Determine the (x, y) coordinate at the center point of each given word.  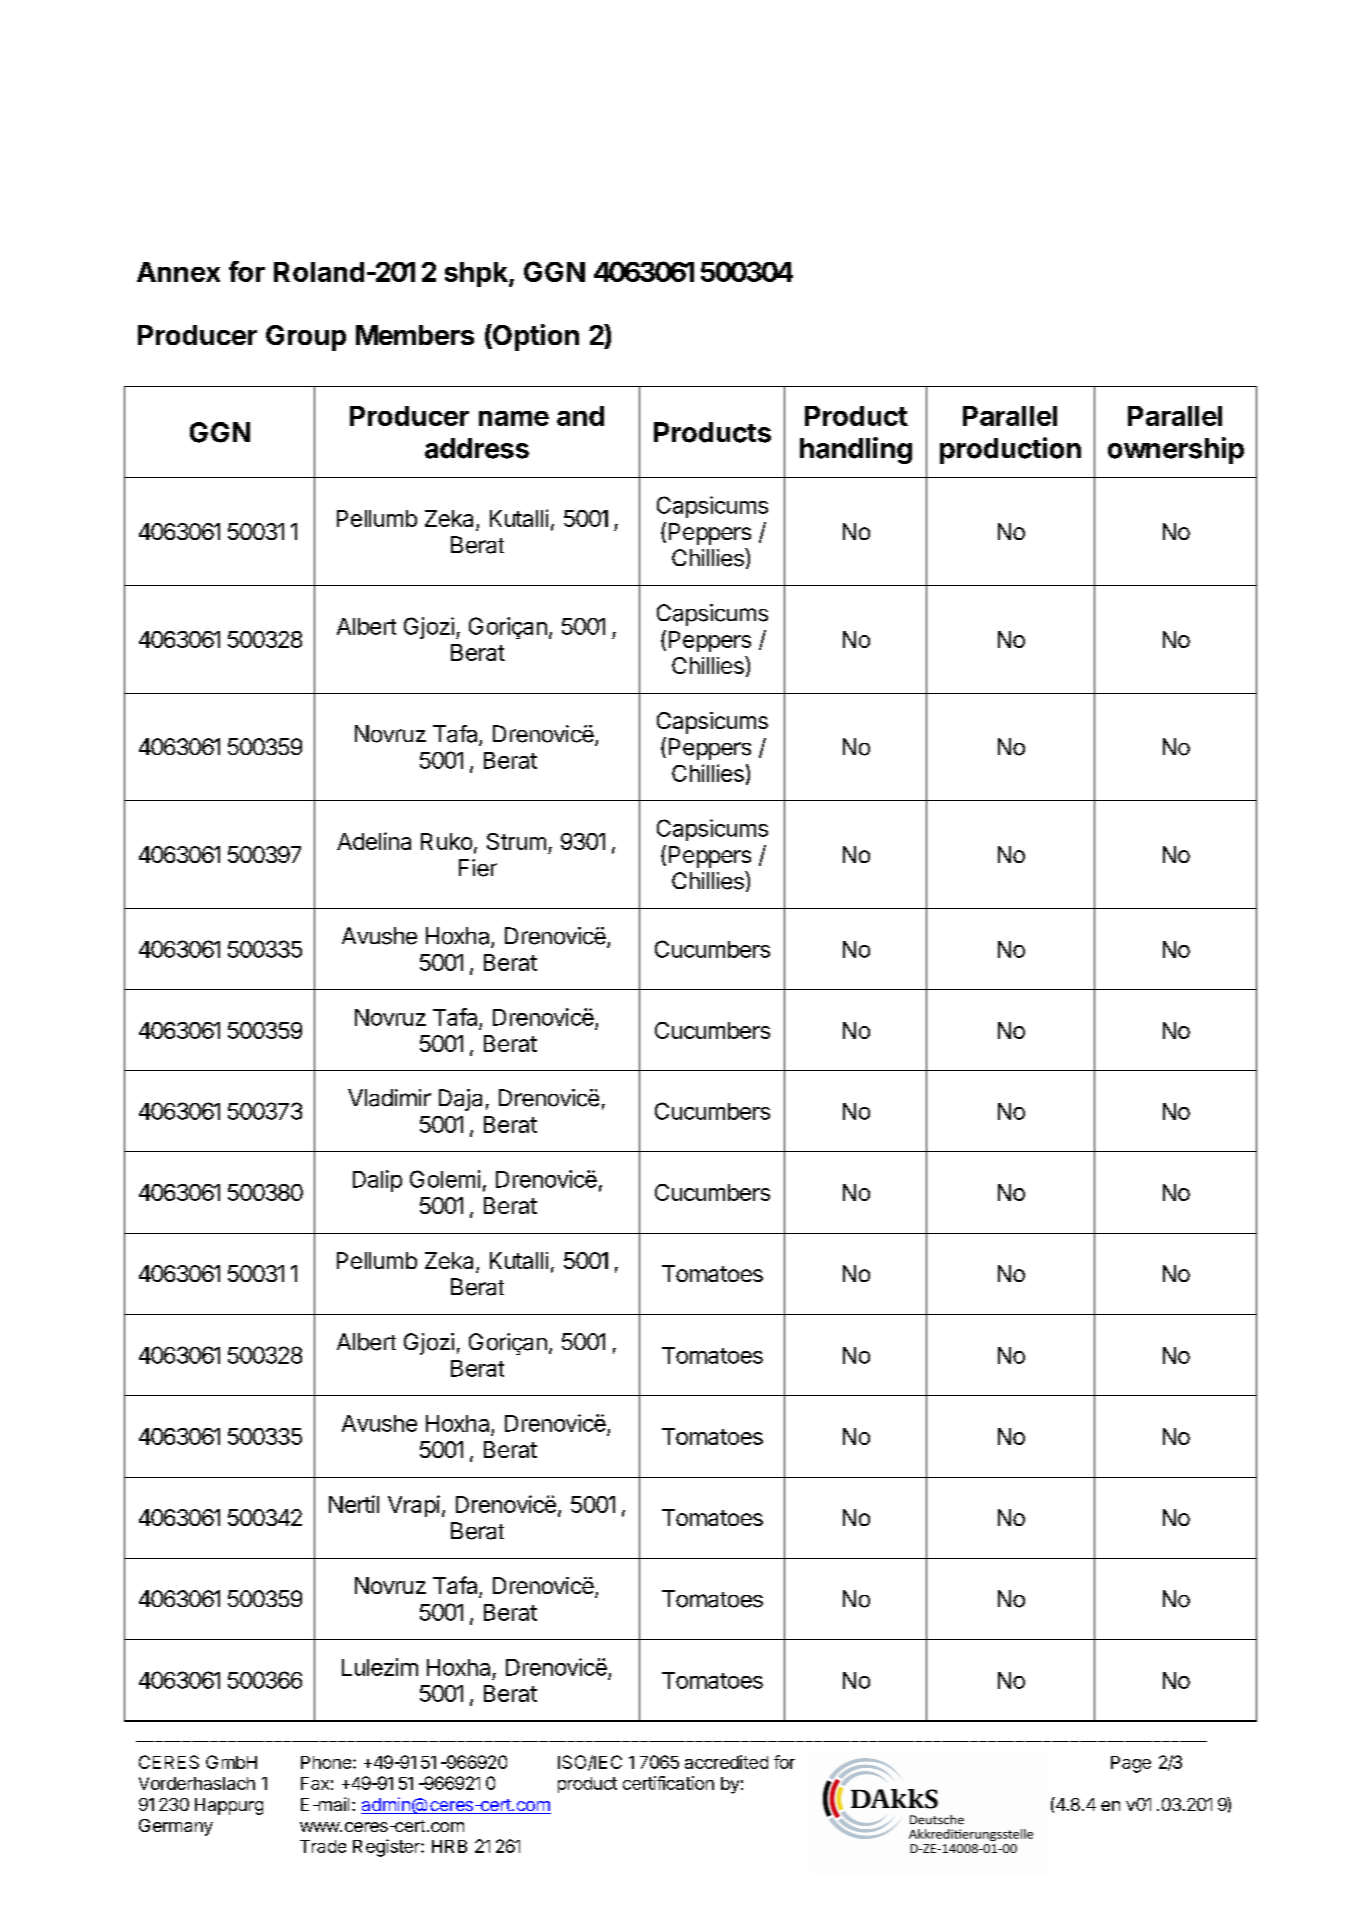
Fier (478, 868)
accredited (726, 1762)
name (514, 418)
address (477, 448)
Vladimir (389, 1098)
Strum (516, 841)
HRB (449, 1846)
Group (306, 338)
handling (856, 450)
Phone (326, 1762)
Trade (323, 1846)
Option (535, 337)
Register (387, 1848)
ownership (1176, 450)
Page (1131, 1764)
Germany (176, 1827)
